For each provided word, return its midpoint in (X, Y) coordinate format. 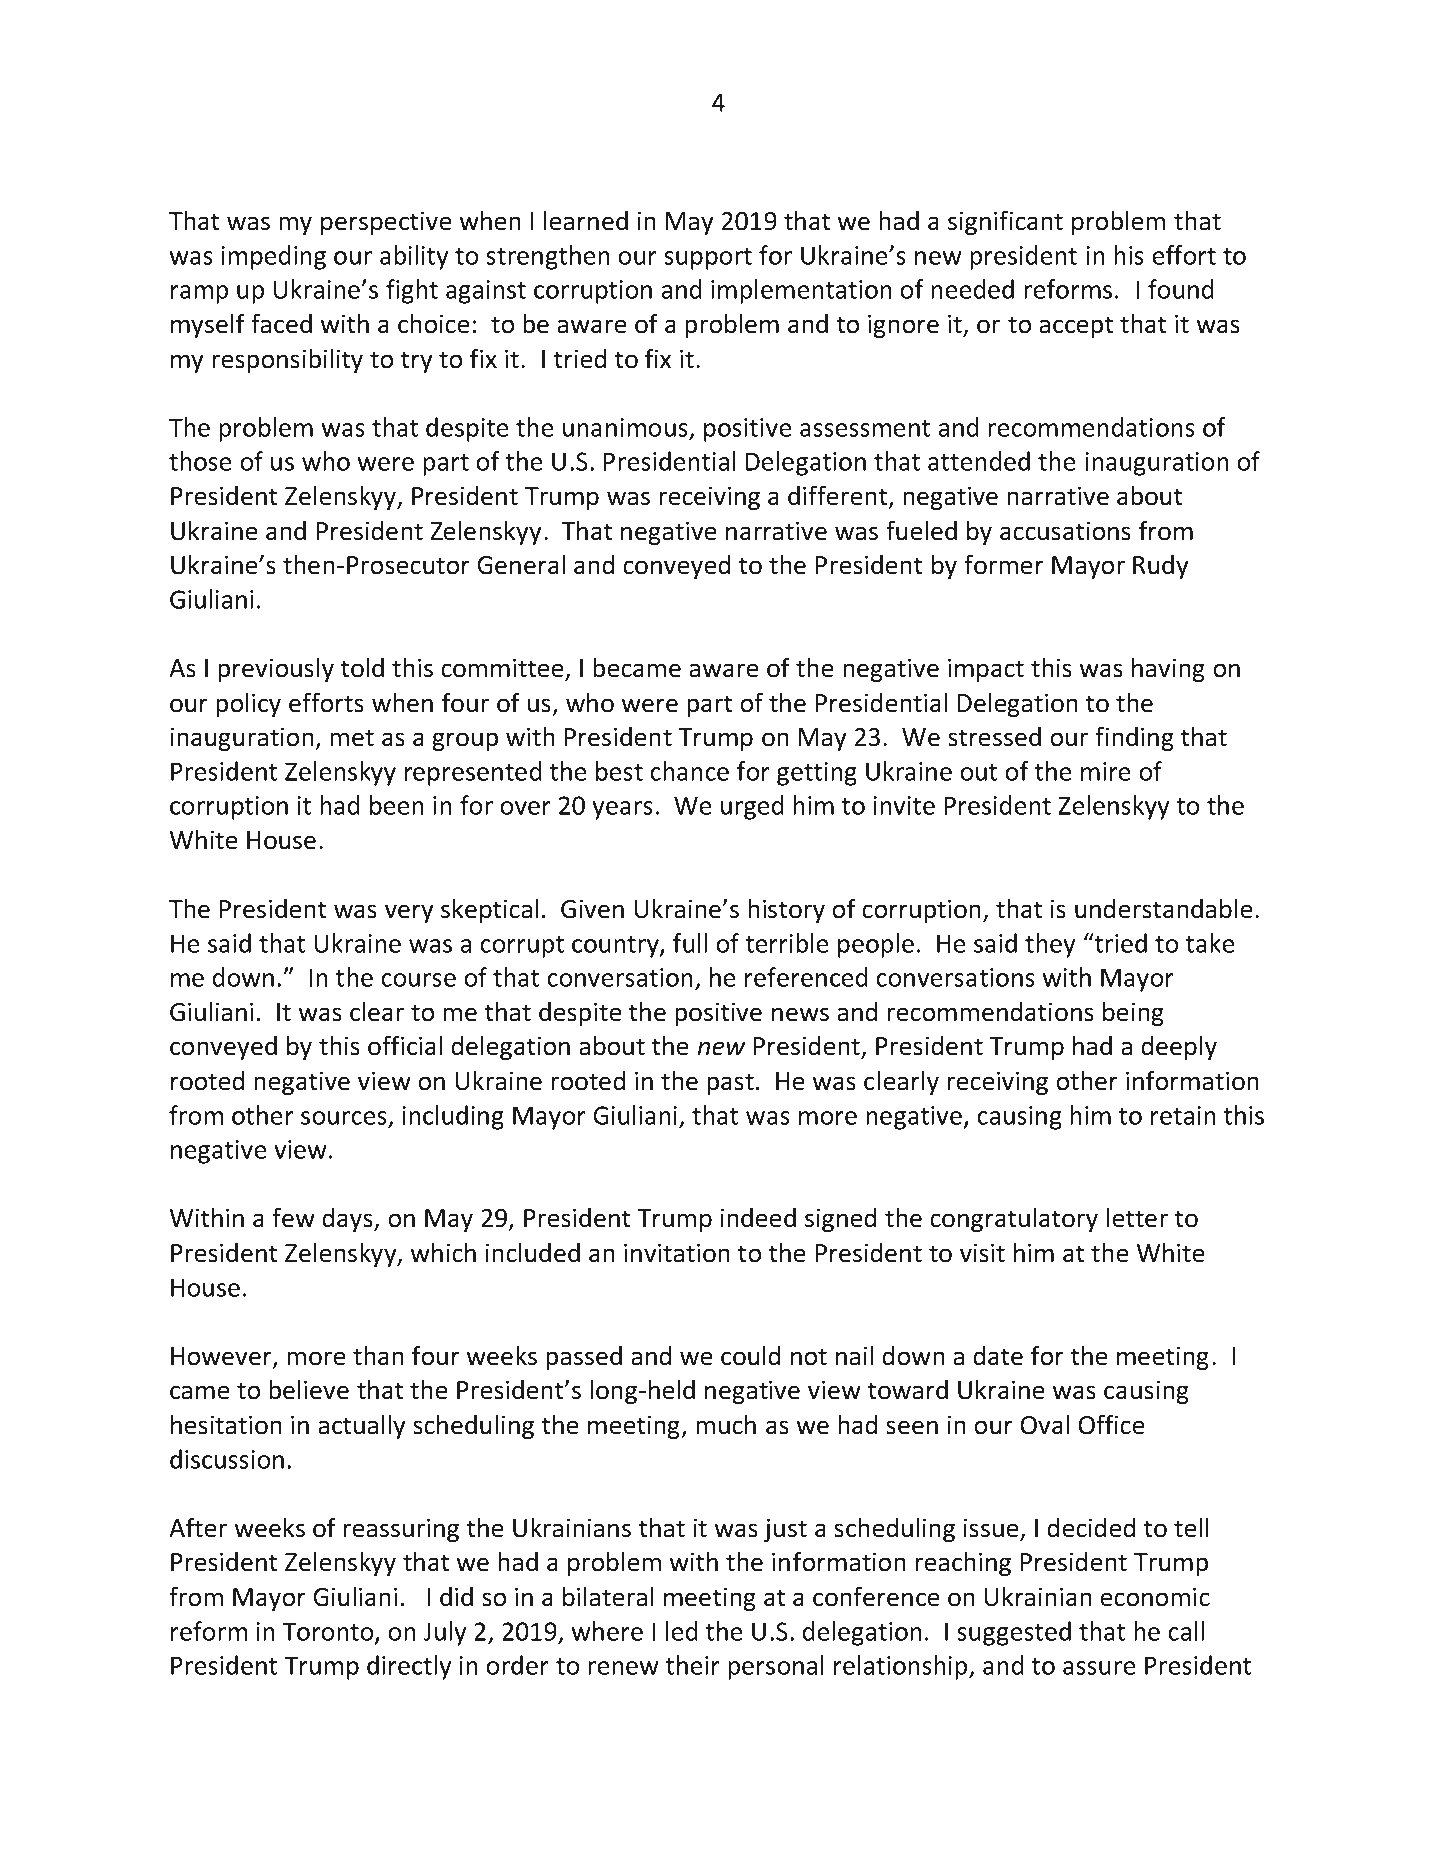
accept (1076, 327)
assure (1099, 1668)
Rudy (1161, 567)
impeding (274, 257)
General (521, 565)
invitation (677, 1253)
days (349, 1220)
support (708, 259)
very (409, 913)
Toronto (329, 1632)
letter (1137, 1218)
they (1050, 945)
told (362, 668)
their (693, 1665)
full (690, 943)
